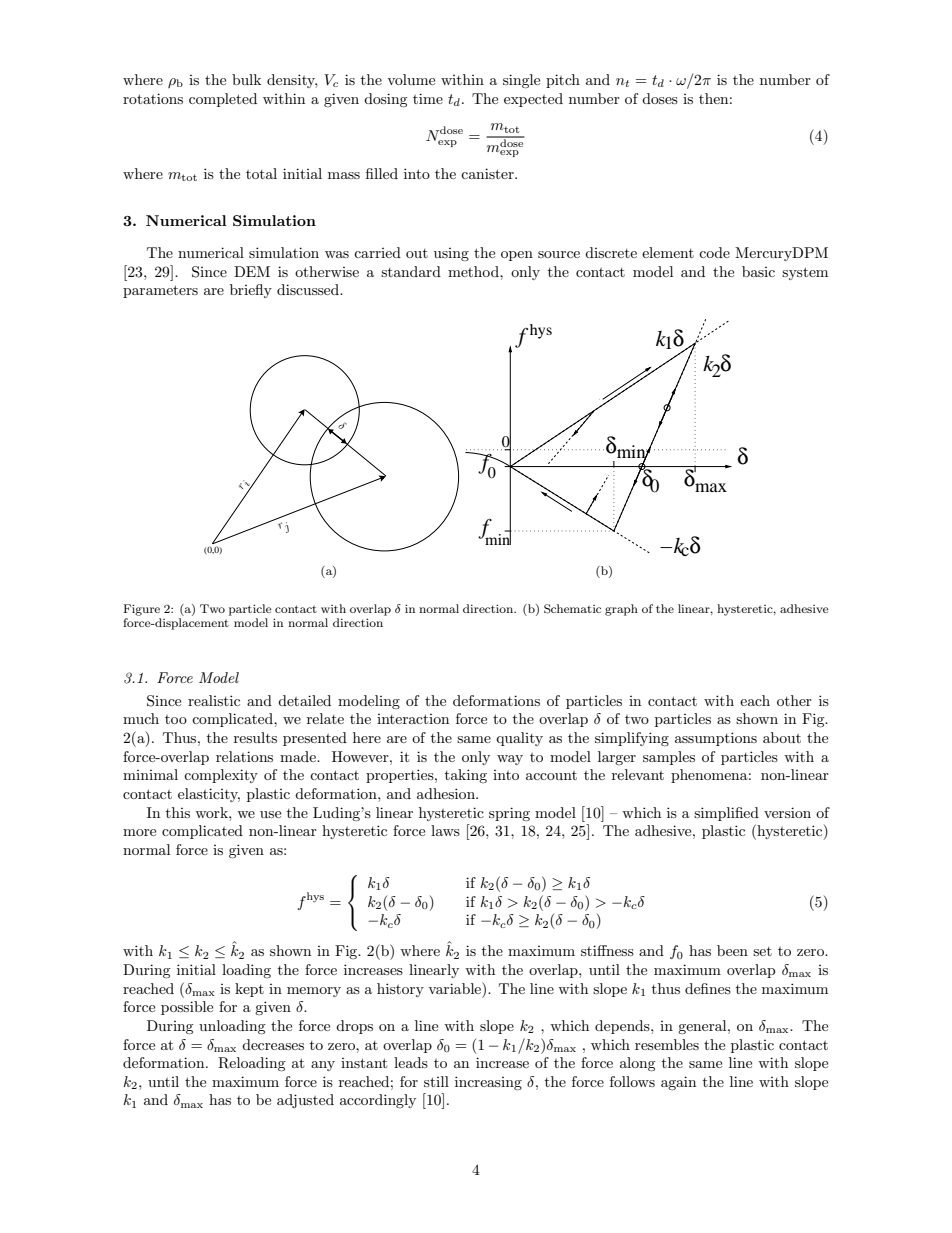 The image size is (952, 1233). What do you see at coordinates (223, 100) in the document?
I see `completed` at bounding box center [223, 100].
